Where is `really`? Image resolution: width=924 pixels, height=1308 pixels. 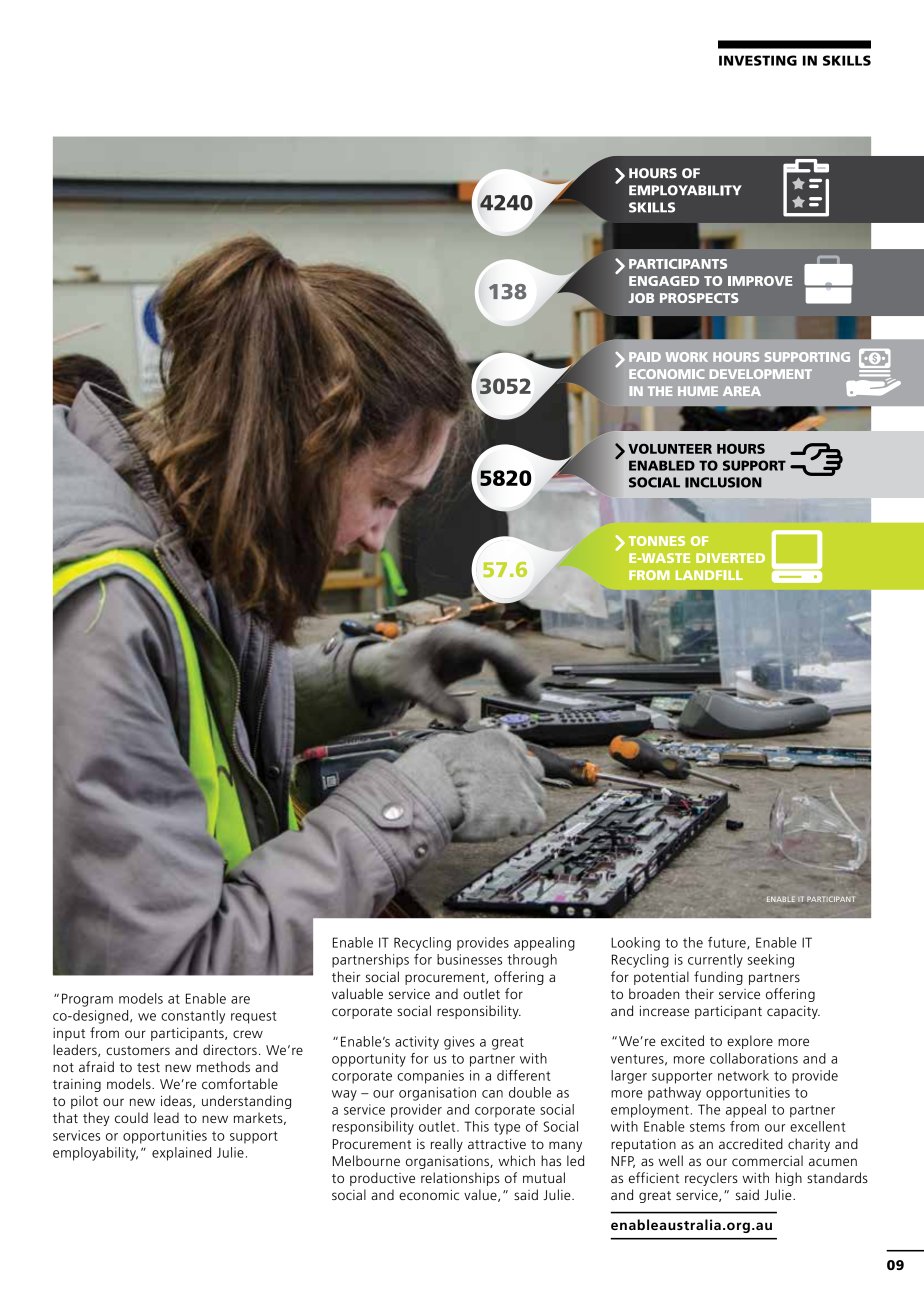 really is located at coordinates (447, 1145).
